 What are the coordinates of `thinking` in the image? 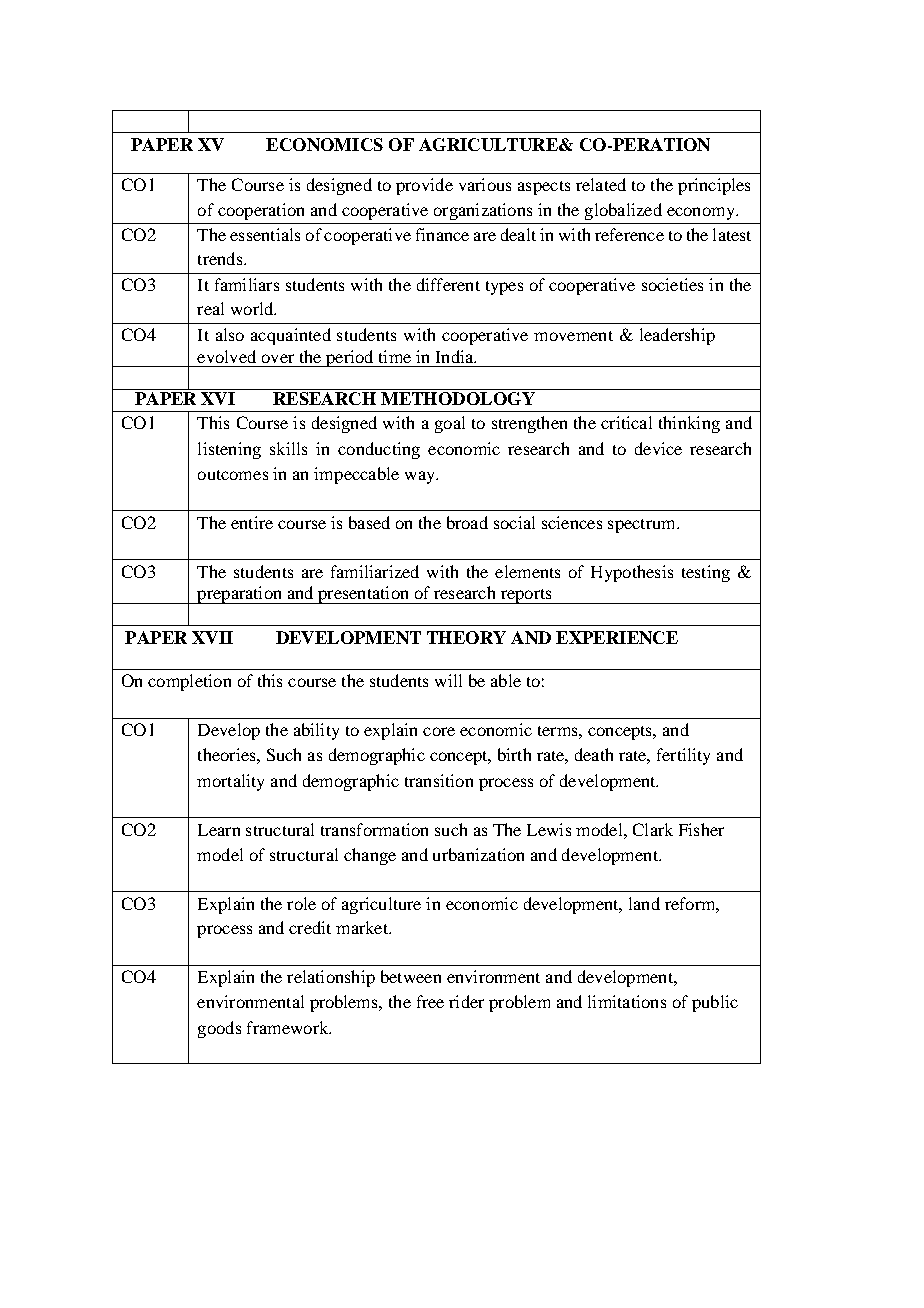 It's located at (689, 424).
